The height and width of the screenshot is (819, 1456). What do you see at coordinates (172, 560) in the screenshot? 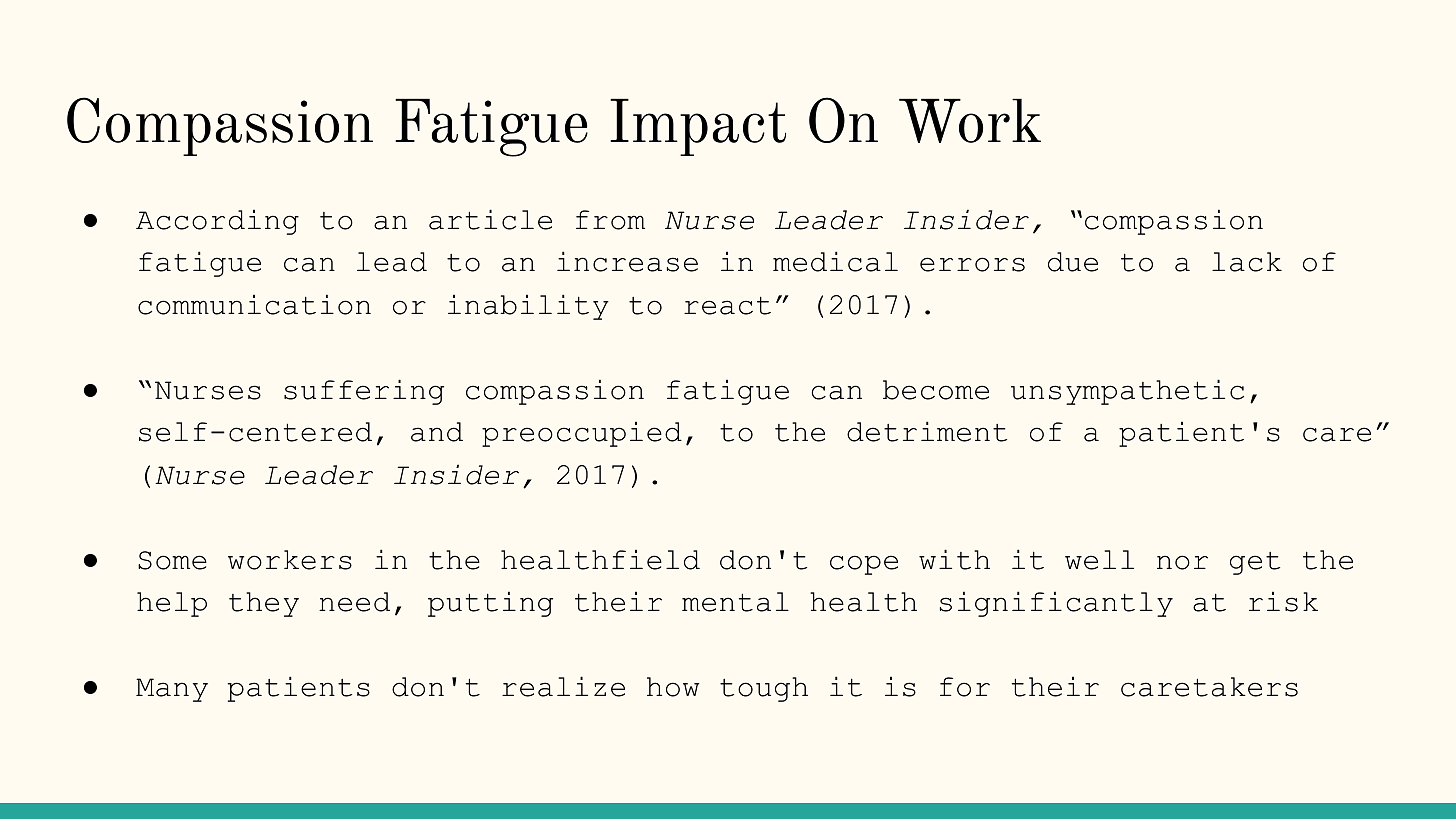
I see `Some` at bounding box center [172, 560].
